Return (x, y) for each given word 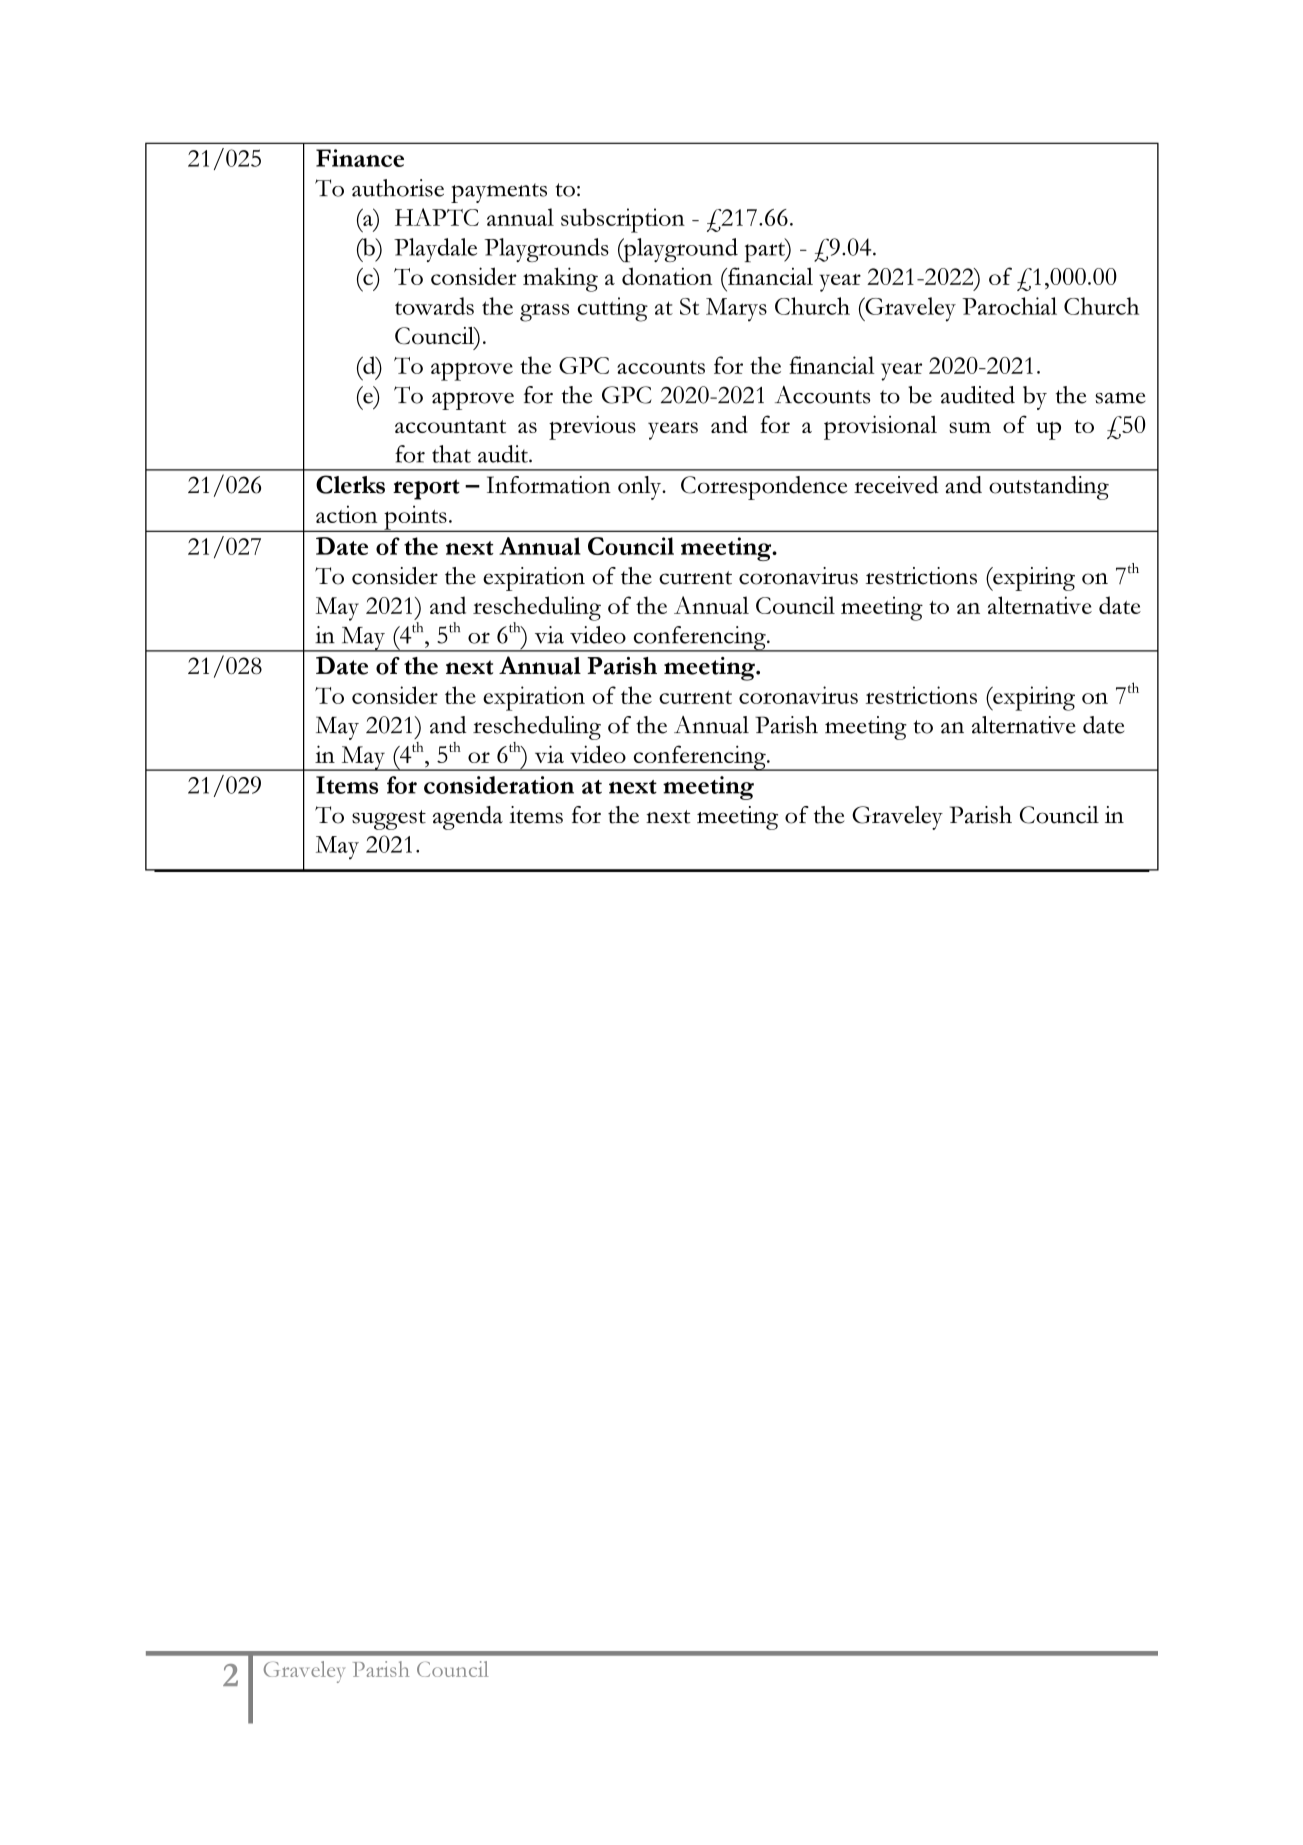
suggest (389, 820)
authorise (398, 188)
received (896, 485)
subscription (623, 220)
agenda (468, 818)
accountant (450, 426)
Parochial (1009, 306)
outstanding (1049, 488)
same (1120, 398)
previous (592, 427)
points (415, 518)
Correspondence (764, 488)
